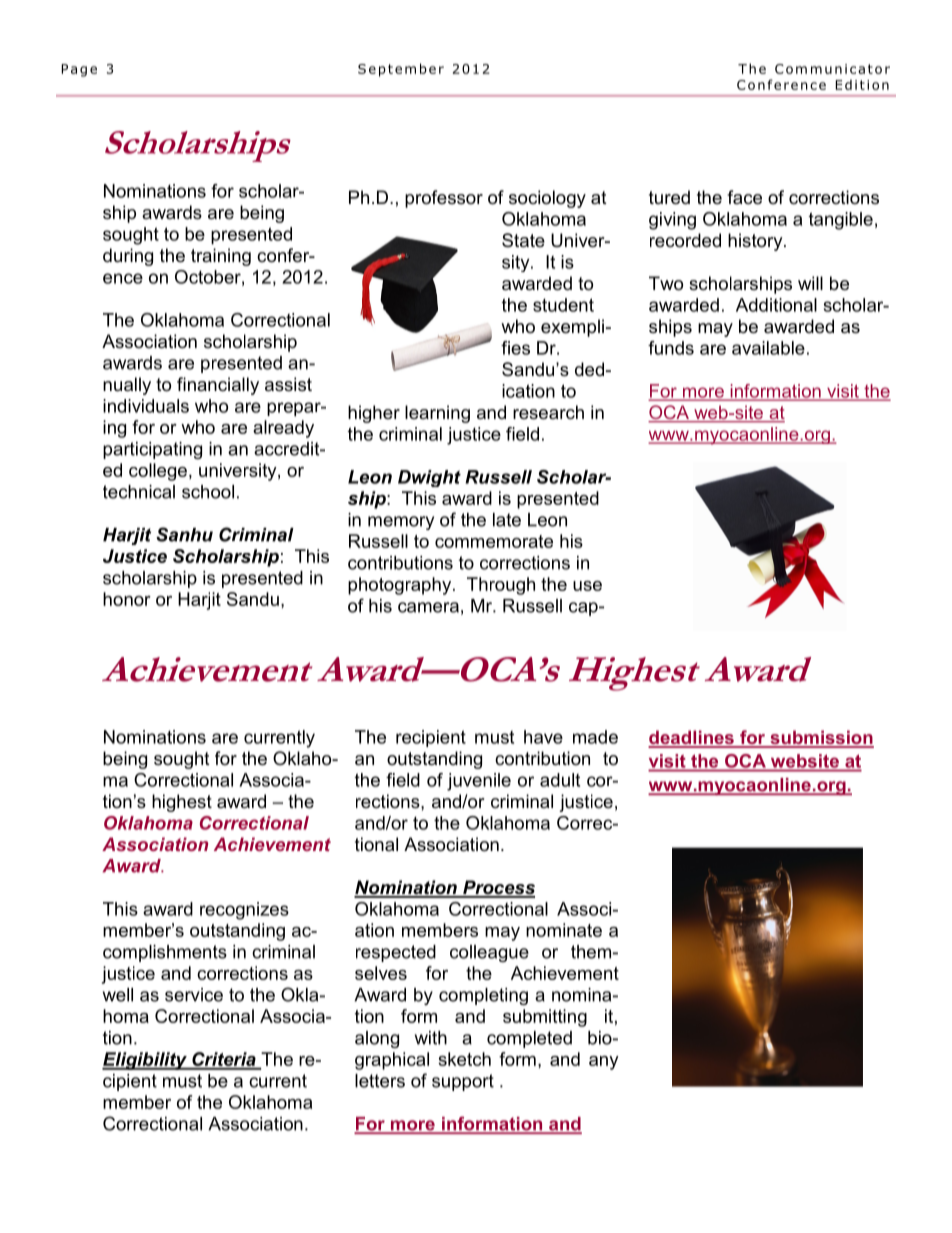 The height and width of the screenshot is (1233, 952). What do you see at coordinates (507, 520) in the screenshot?
I see `late` at bounding box center [507, 520].
